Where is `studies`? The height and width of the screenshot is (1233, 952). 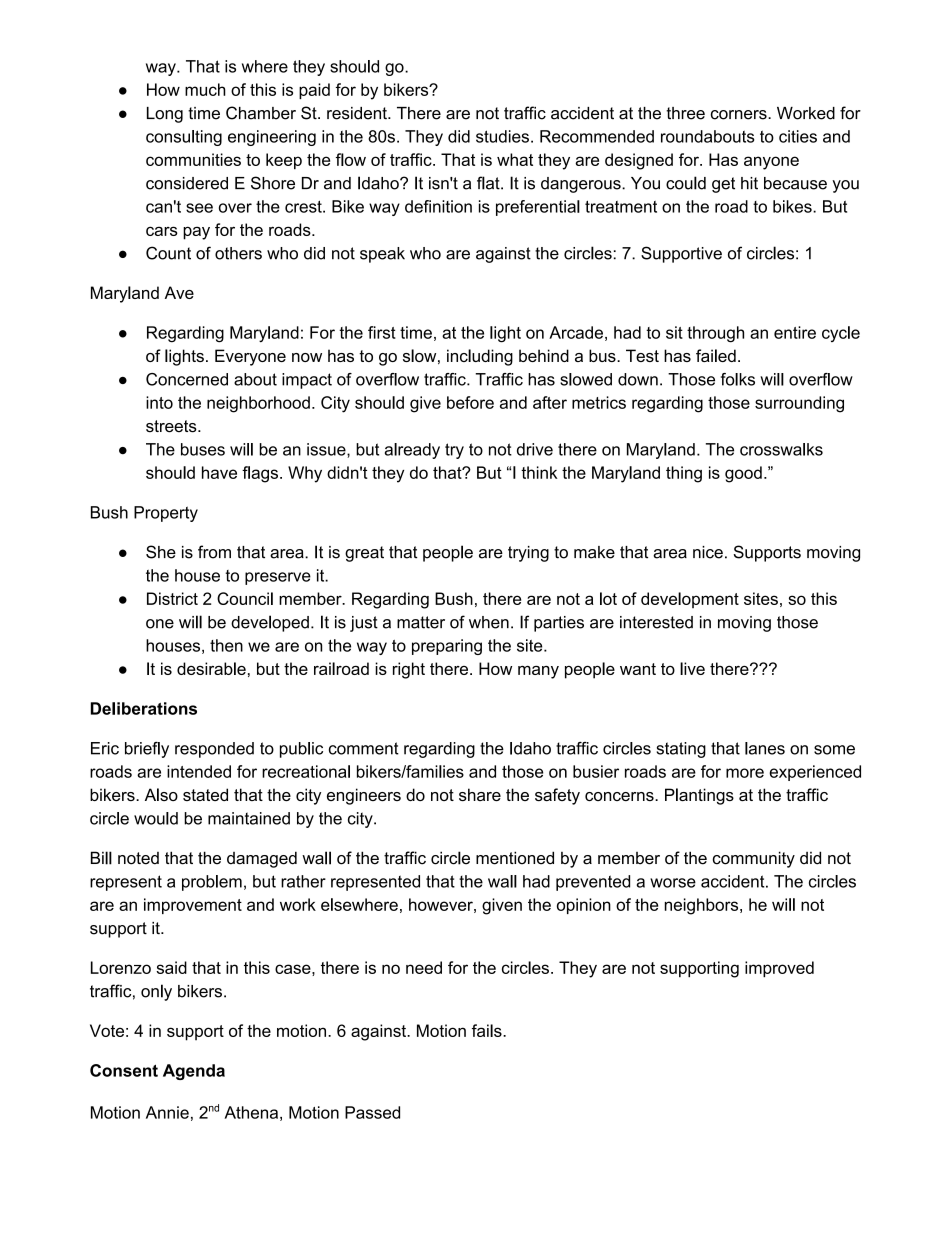
studies is located at coordinates (502, 136).
